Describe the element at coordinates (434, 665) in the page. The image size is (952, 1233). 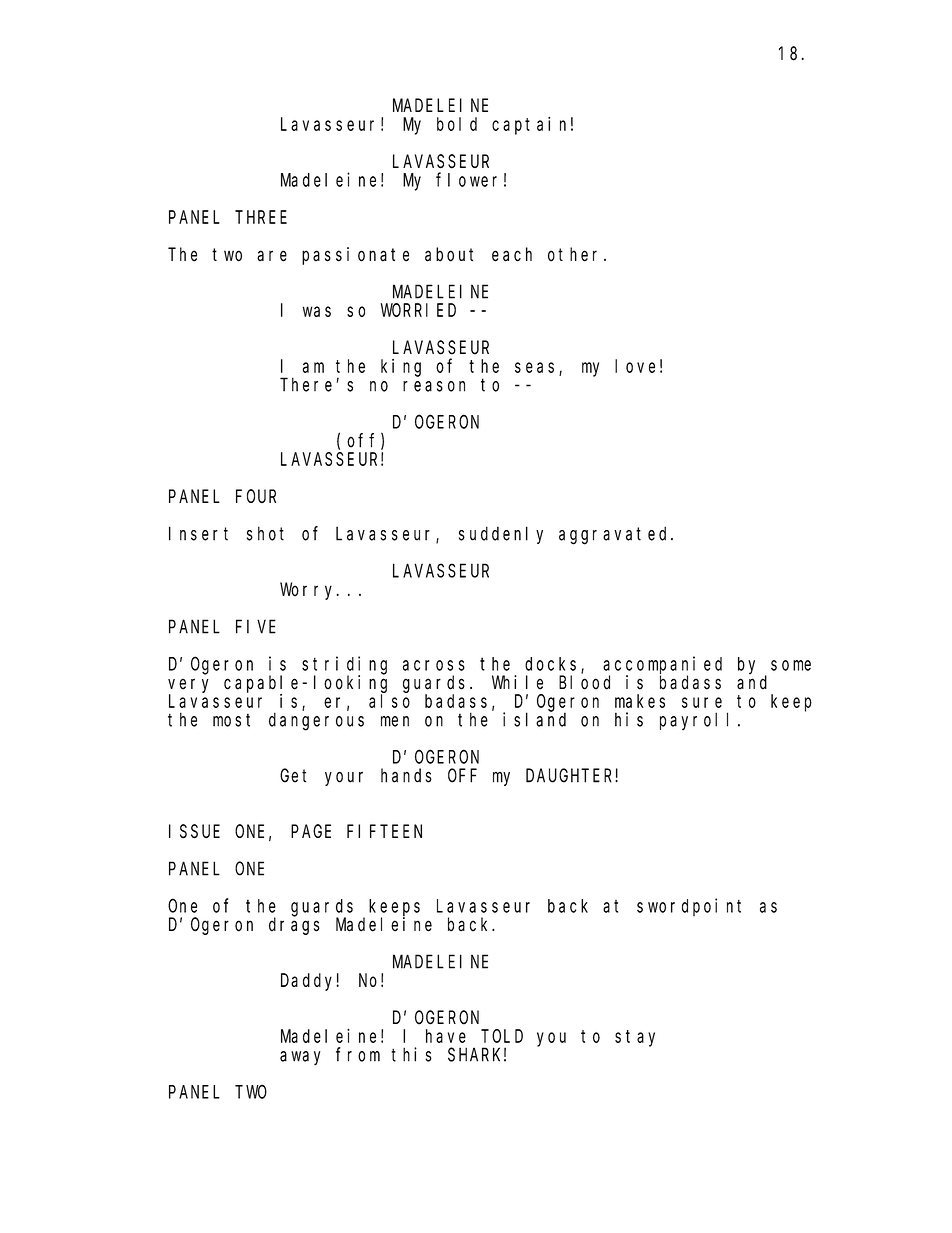
I see `across` at that location.
